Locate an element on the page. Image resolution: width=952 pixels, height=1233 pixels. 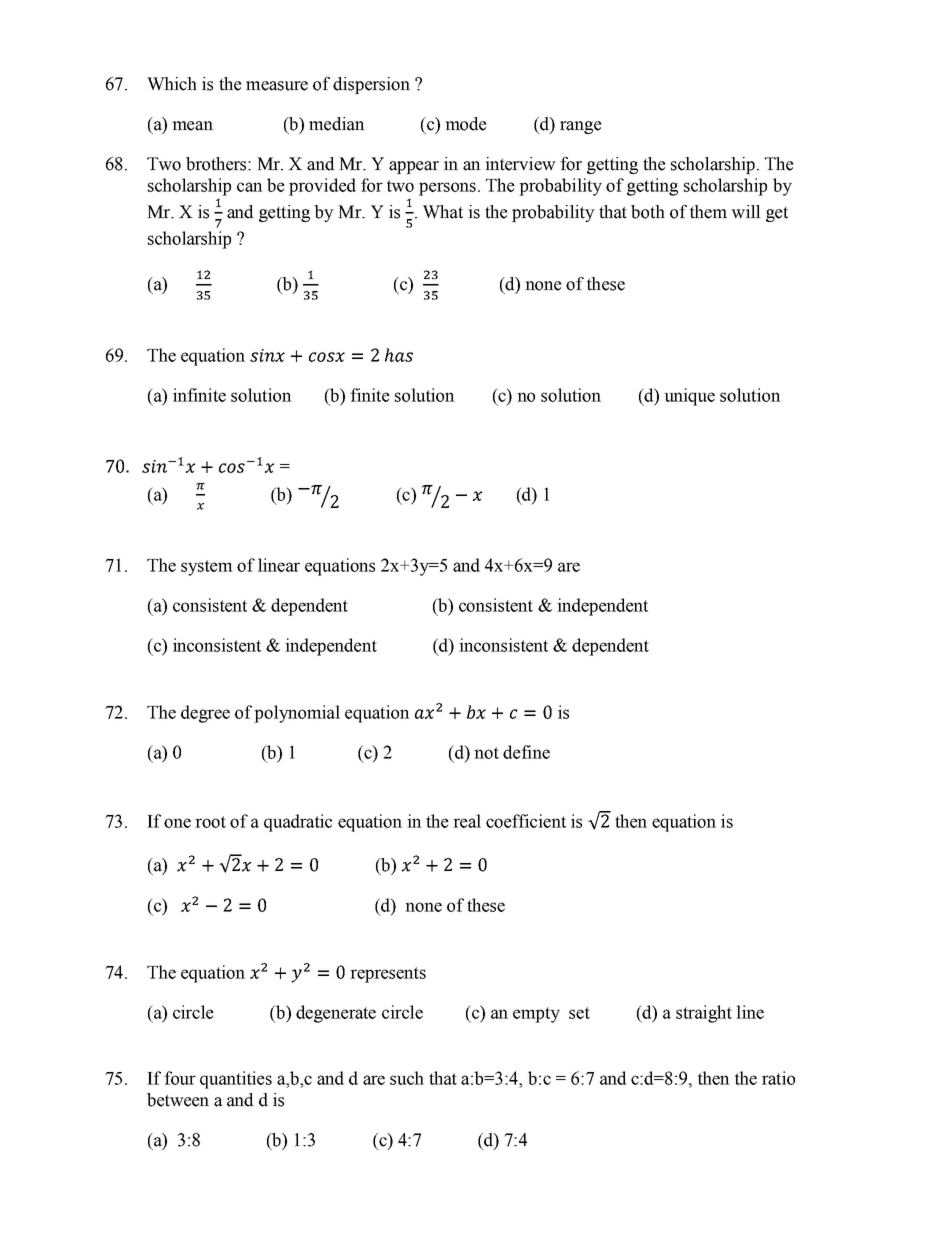
quantities is located at coordinates (236, 1080).
